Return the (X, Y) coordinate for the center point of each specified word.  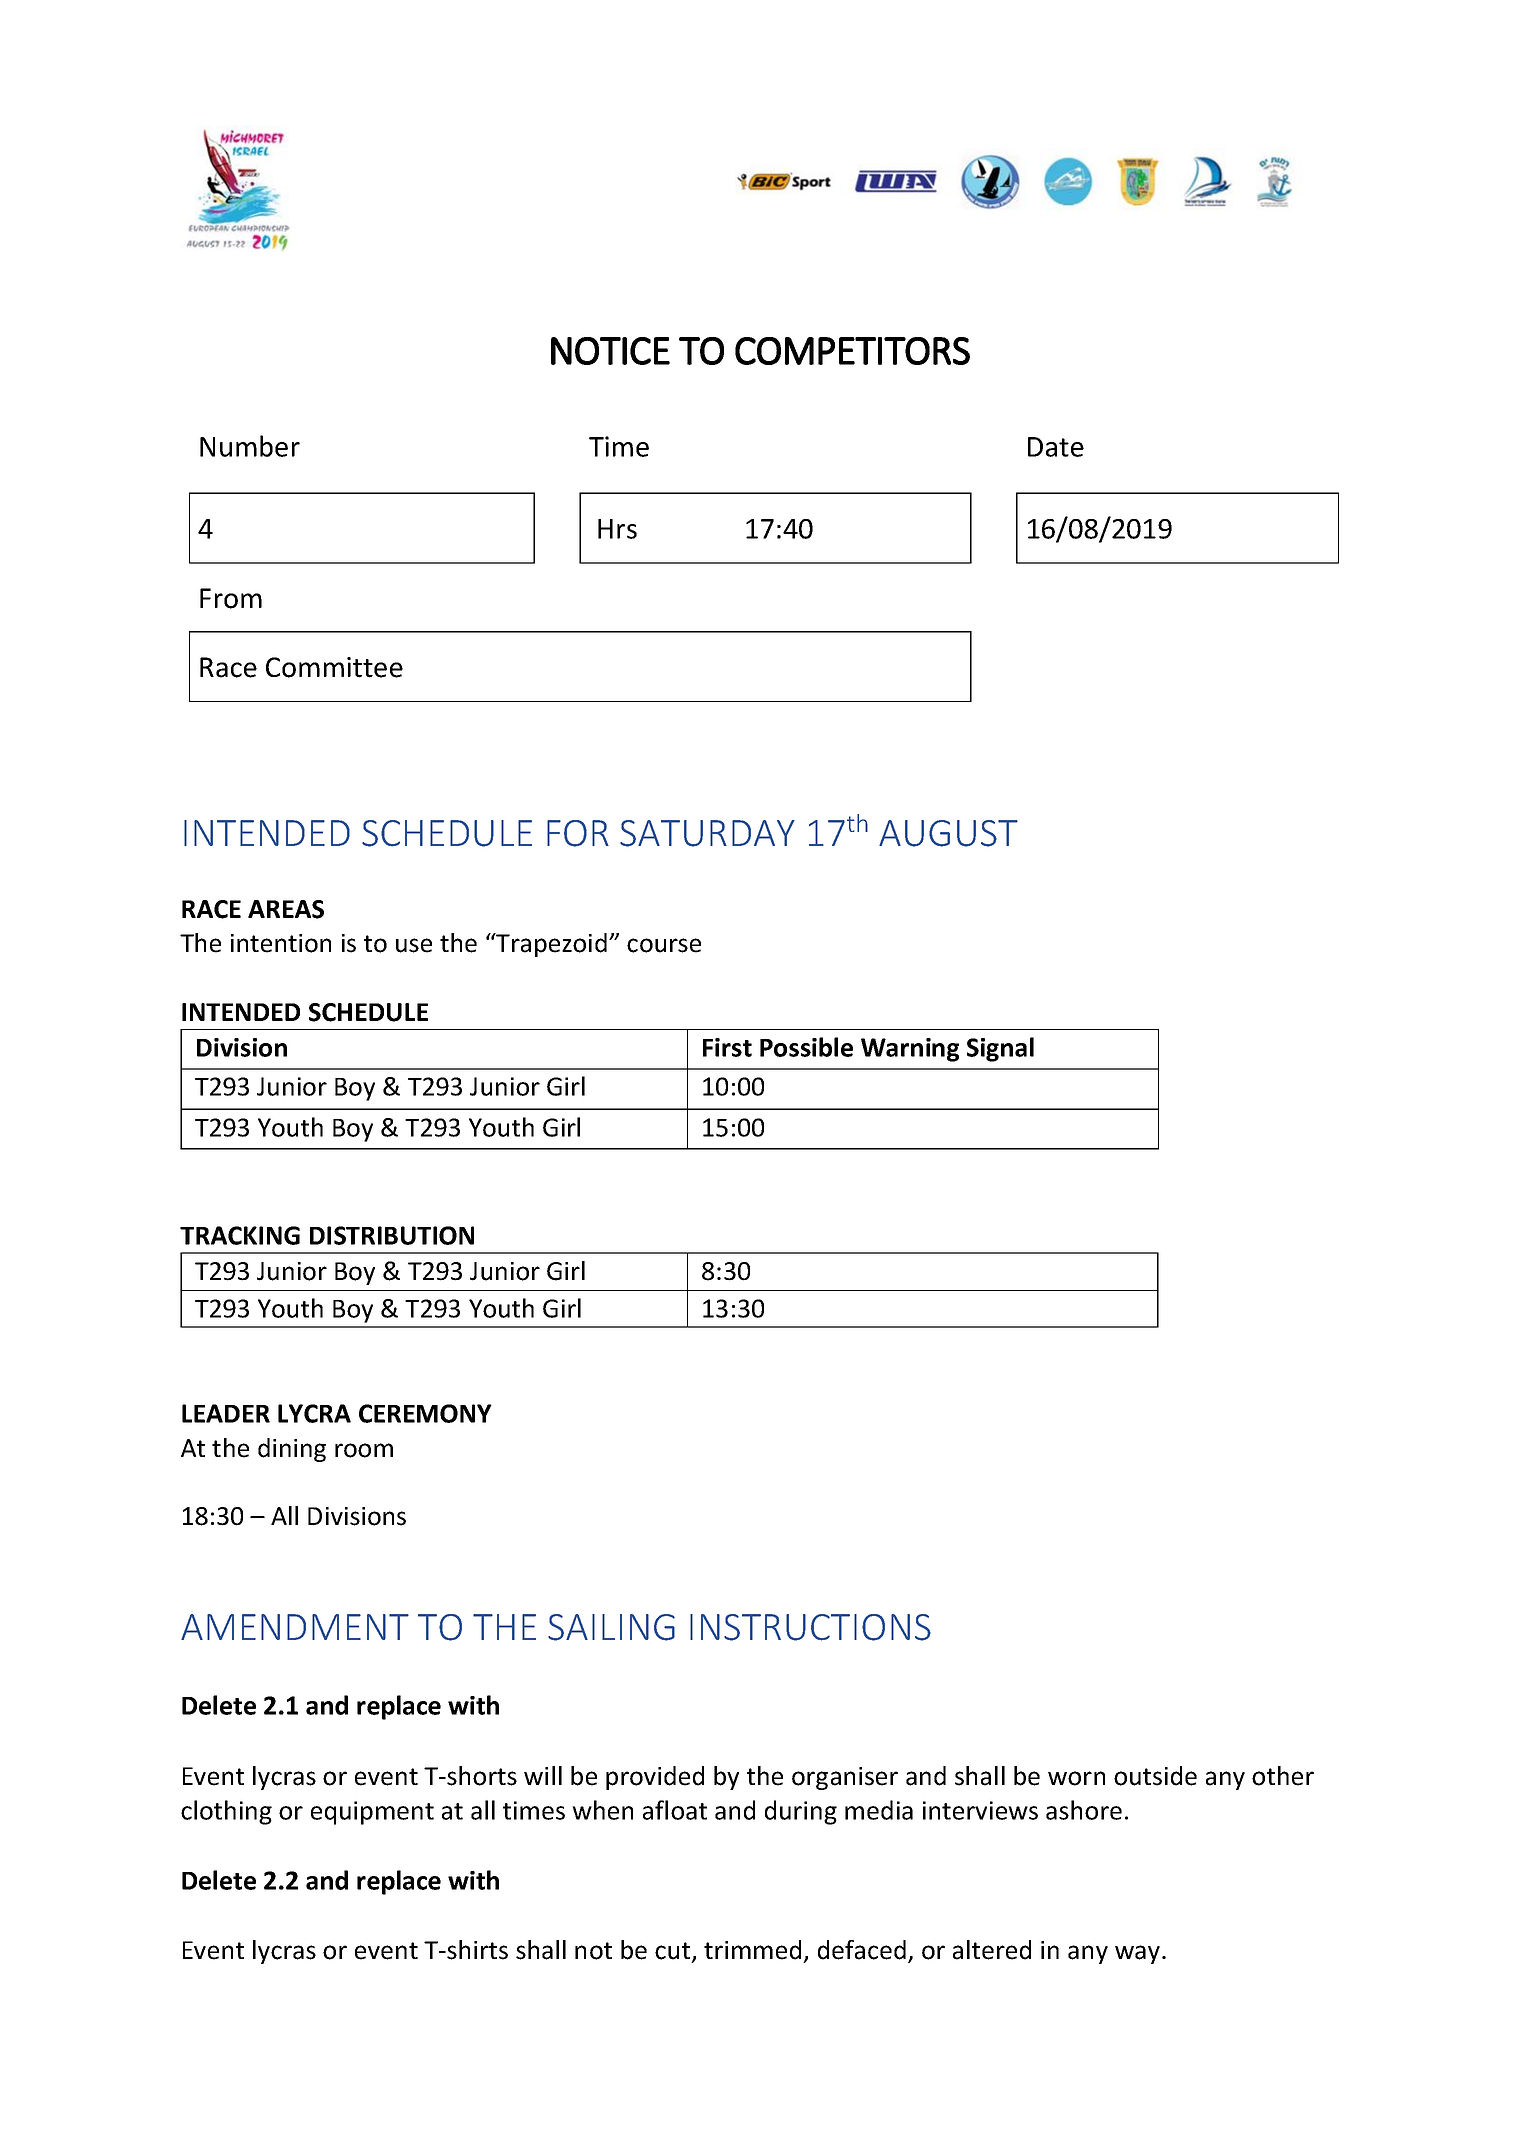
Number (250, 446)
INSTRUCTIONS (810, 1627)
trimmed (752, 1950)
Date (1056, 447)
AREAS (286, 909)
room (364, 1450)
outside (1155, 1776)
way (1139, 1954)
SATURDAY (707, 833)
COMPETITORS (852, 351)
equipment (372, 1813)
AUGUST (948, 833)
